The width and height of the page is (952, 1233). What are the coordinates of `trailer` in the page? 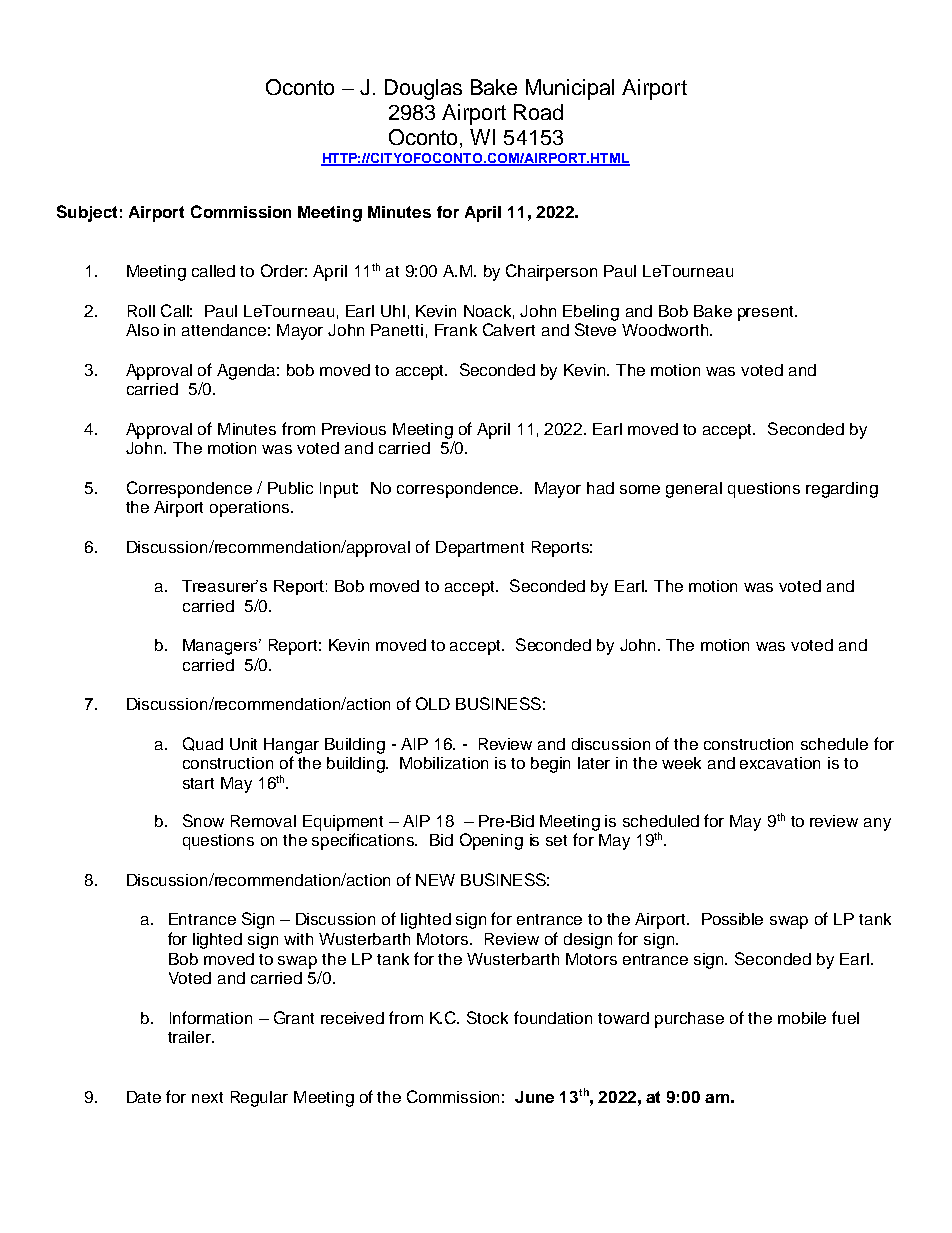 It's located at (190, 1037).
